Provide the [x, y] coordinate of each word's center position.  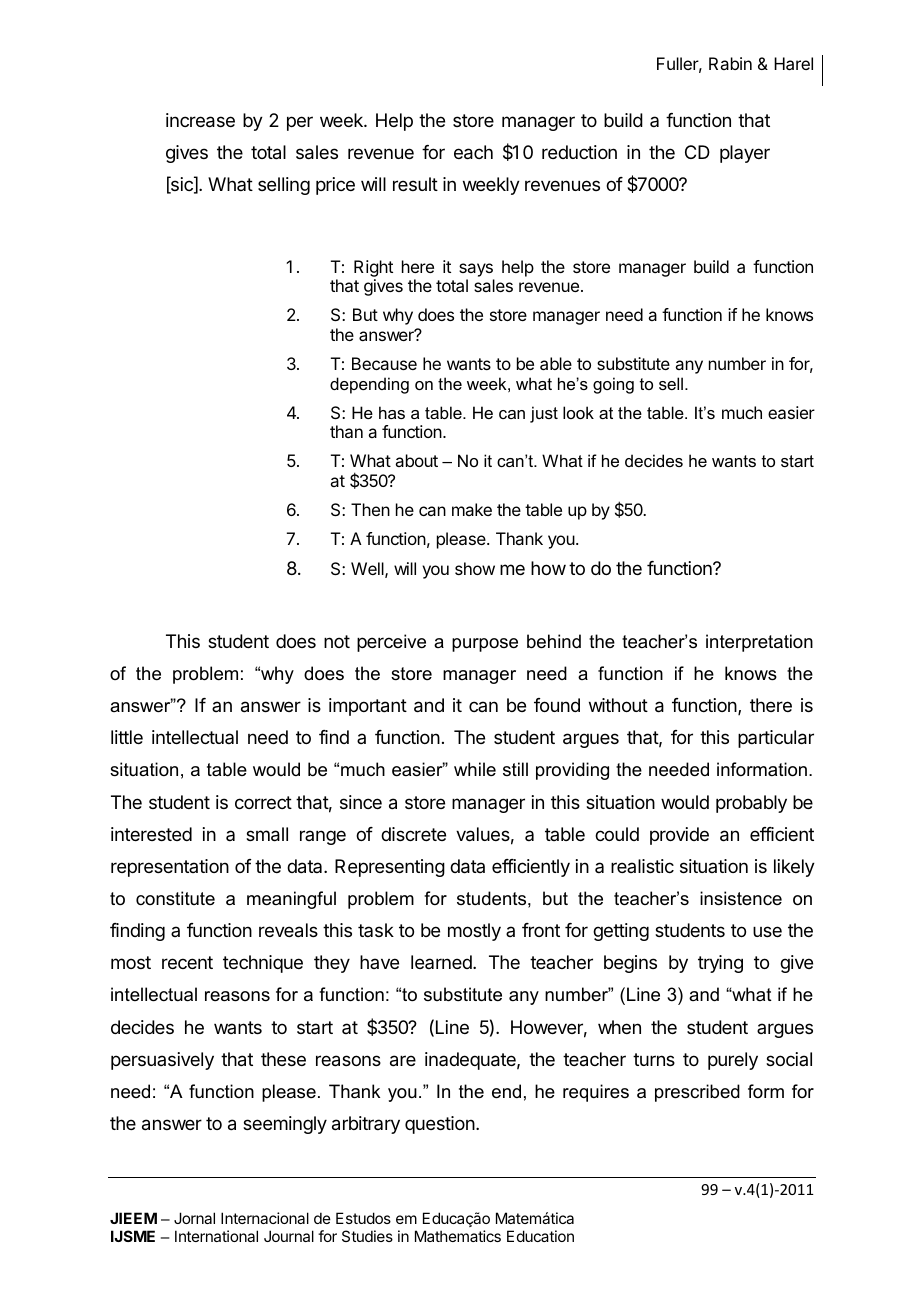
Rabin [730, 63]
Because [384, 363]
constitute [175, 898]
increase [200, 120]
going [613, 385]
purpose [485, 645]
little [127, 737]
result [415, 184]
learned [442, 962]
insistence [741, 898]
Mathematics [458, 1236]
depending [369, 385]
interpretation [759, 643]
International [216, 1236]
